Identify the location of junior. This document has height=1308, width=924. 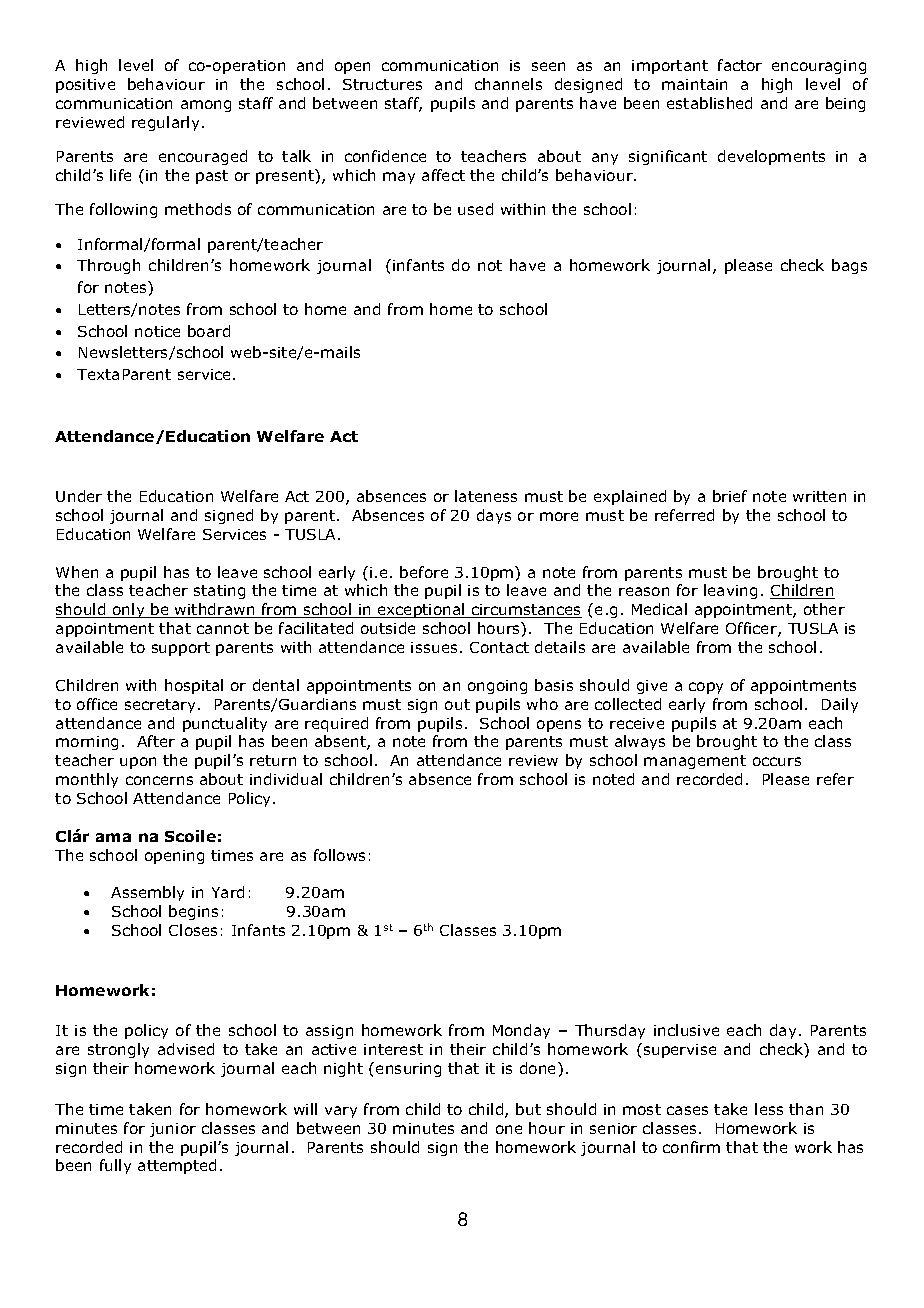
(173, 1130).
